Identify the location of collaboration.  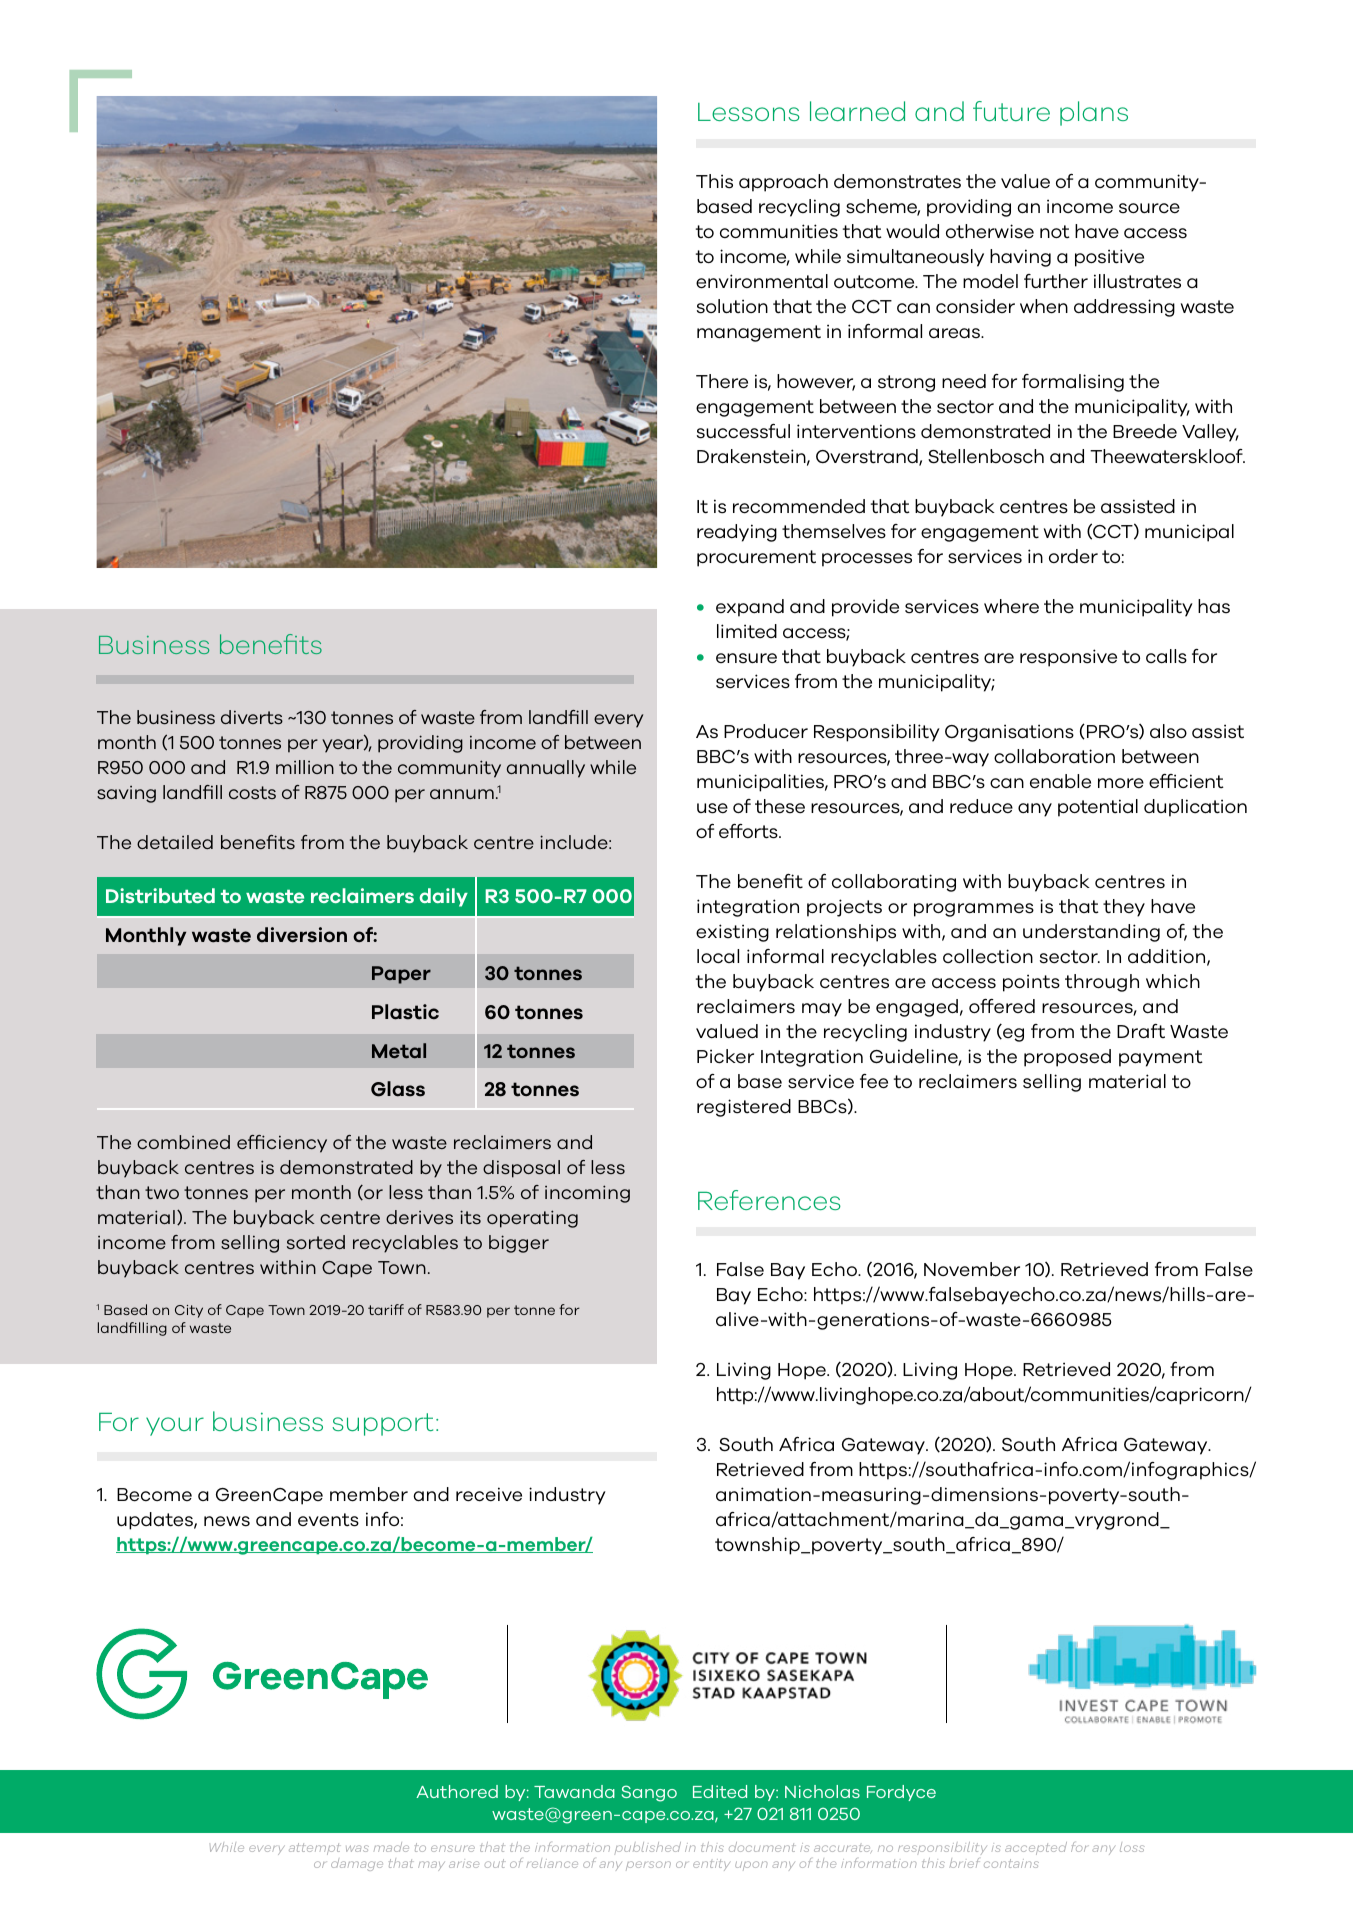
(1054, 756).
